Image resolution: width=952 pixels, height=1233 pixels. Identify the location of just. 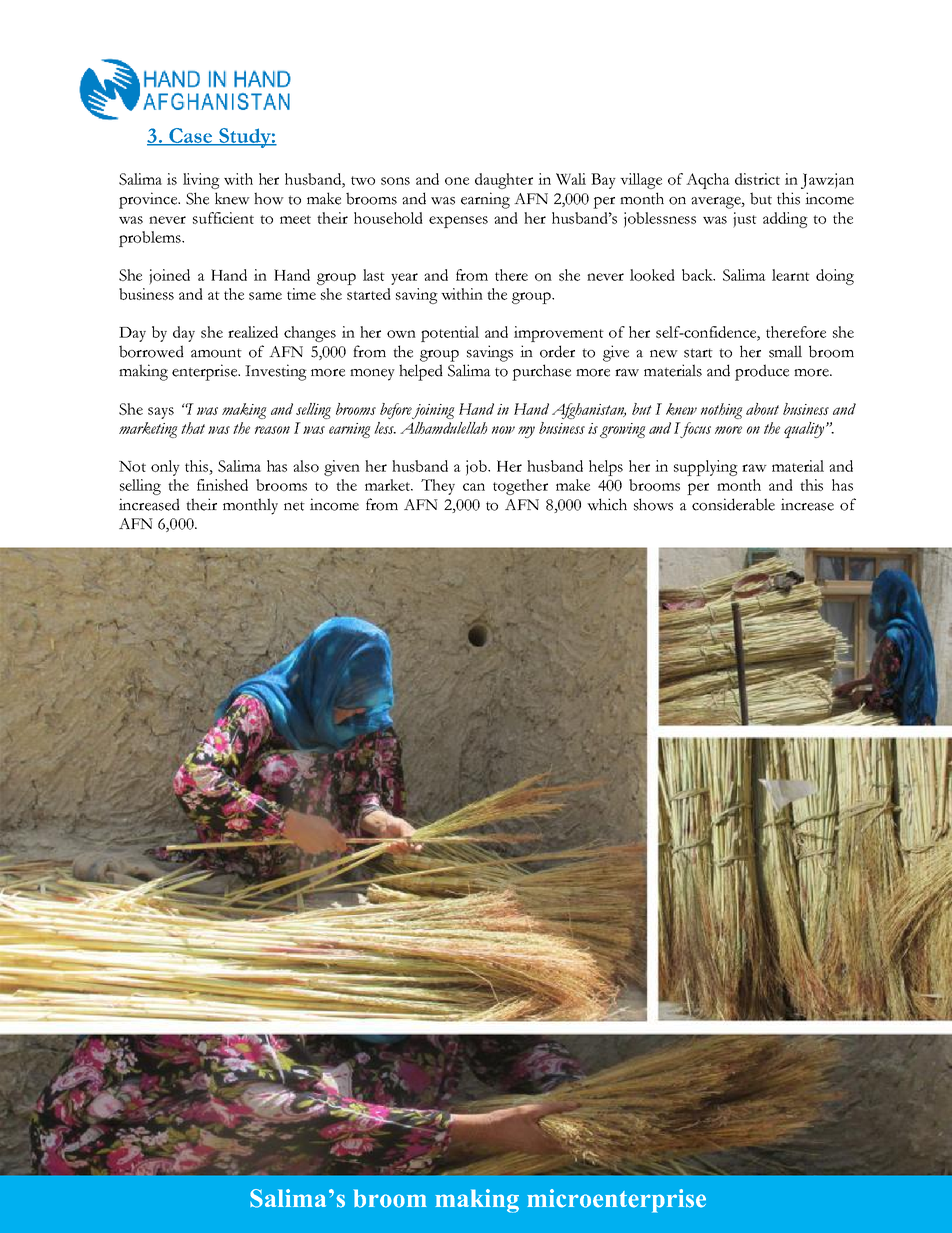
(745, 220).
